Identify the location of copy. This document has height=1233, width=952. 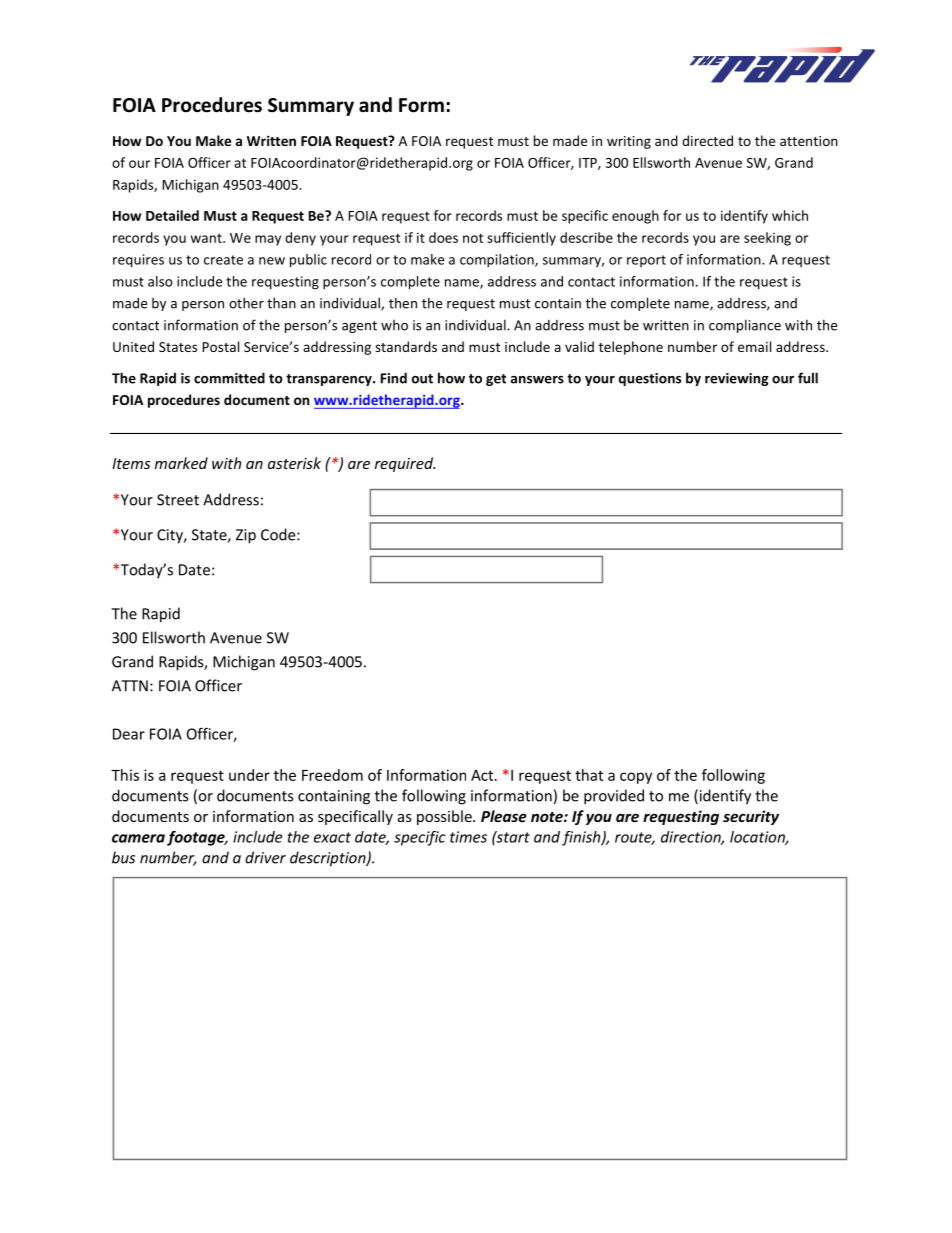
(636, 778).
